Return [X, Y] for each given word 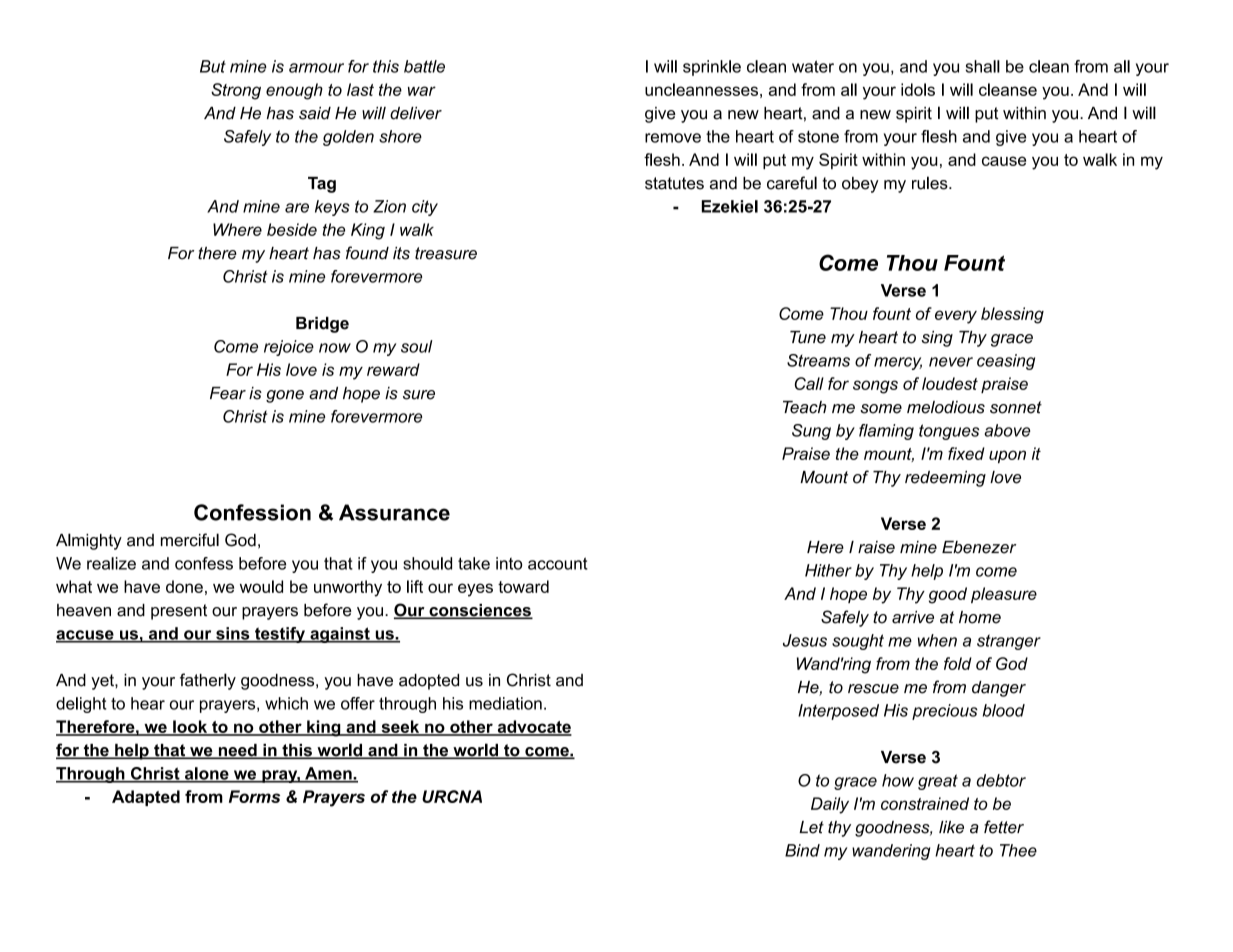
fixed [966, 453]
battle [424, 66]
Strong [236, 91]
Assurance [394, 512]
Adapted [146, 798]
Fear [228, 393]
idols [918, 89]
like [951, 827]
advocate [533, 727]
